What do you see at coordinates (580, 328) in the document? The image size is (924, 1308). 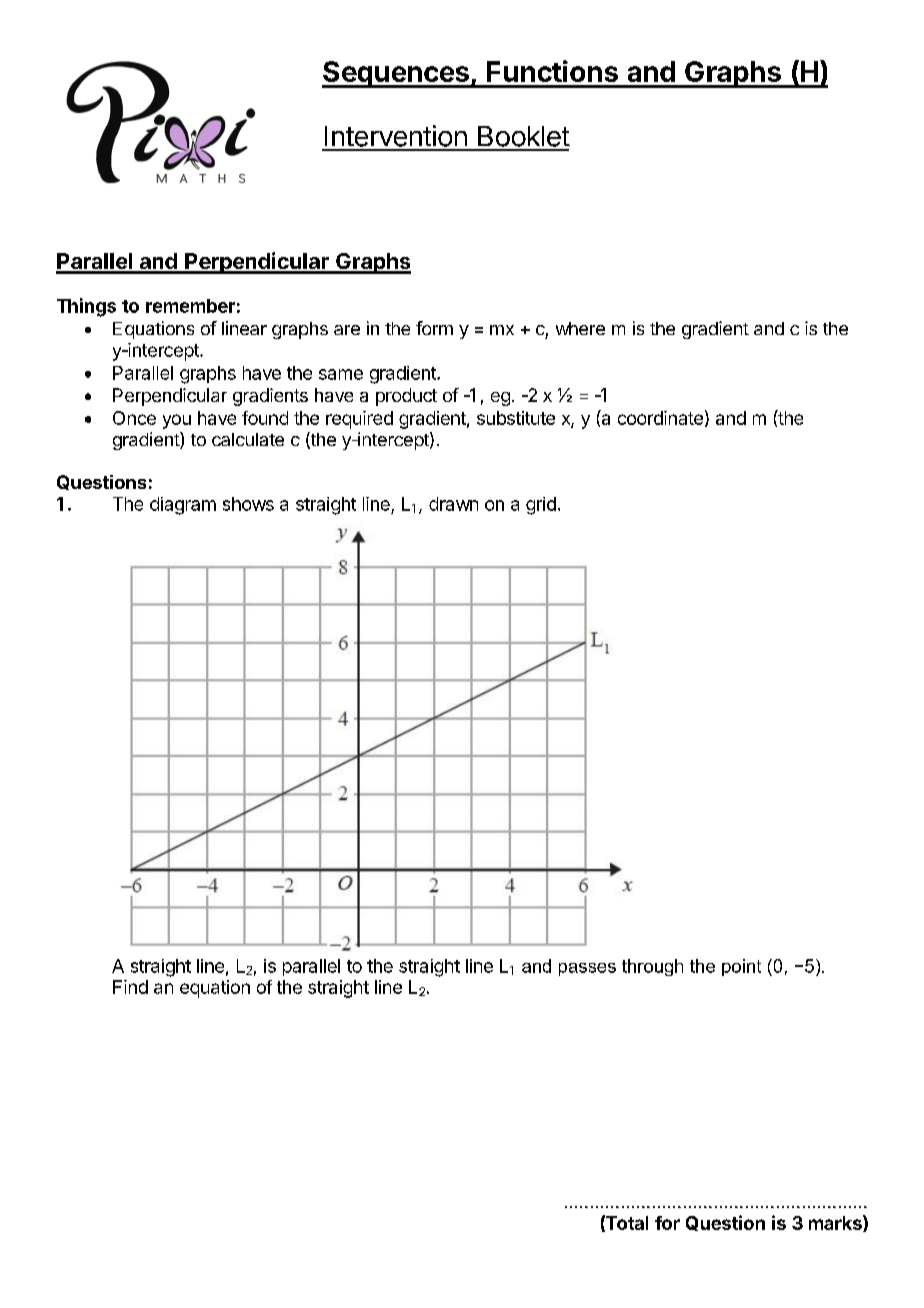 I see `where` at bounding box center [580, 328].
